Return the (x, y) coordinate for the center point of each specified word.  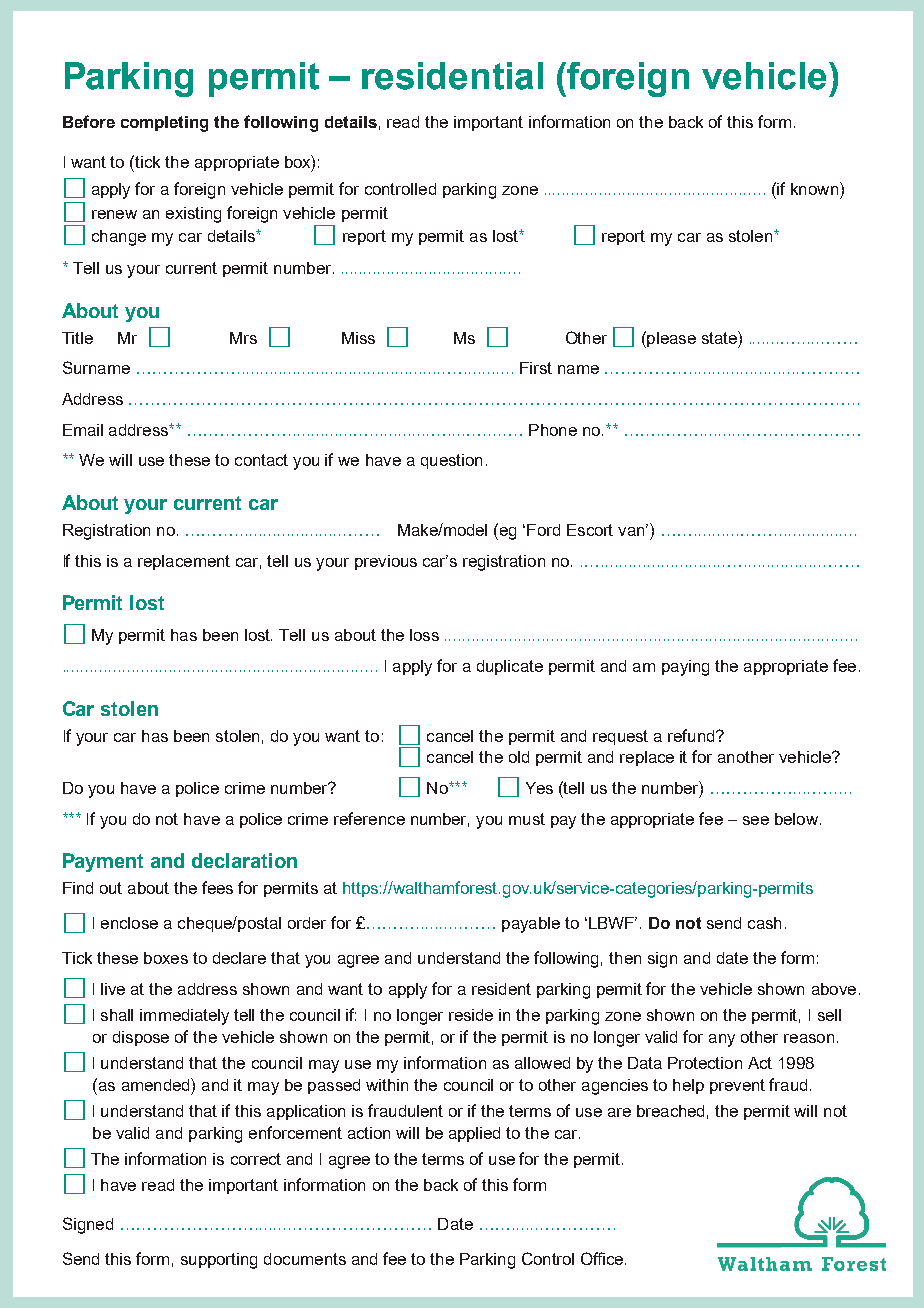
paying (685, 668)
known (814, 189)
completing (164, 124)
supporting (219, 1261)
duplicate (510, 667)
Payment (103, 862)
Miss (358, 338)
